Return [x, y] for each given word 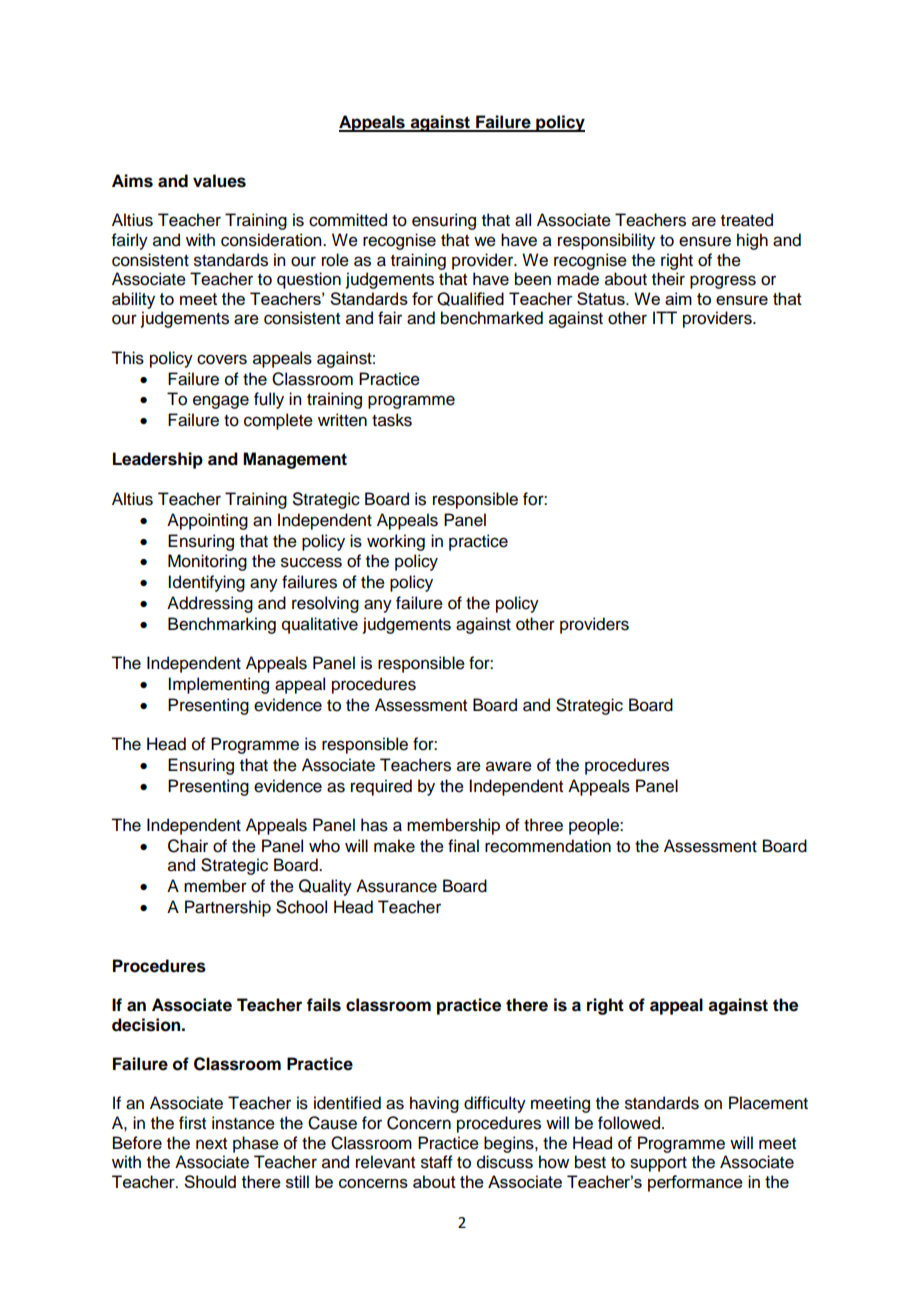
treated [747, 220]
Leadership [158, 460]
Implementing [218, 685]
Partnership [228, 908]
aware [509, 766]
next [211, 1144]
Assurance [396, 886]
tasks [392, 420]
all [523, 220]
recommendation [548, 846]
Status [602, 298]
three [543, 825]
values [219, 181]
